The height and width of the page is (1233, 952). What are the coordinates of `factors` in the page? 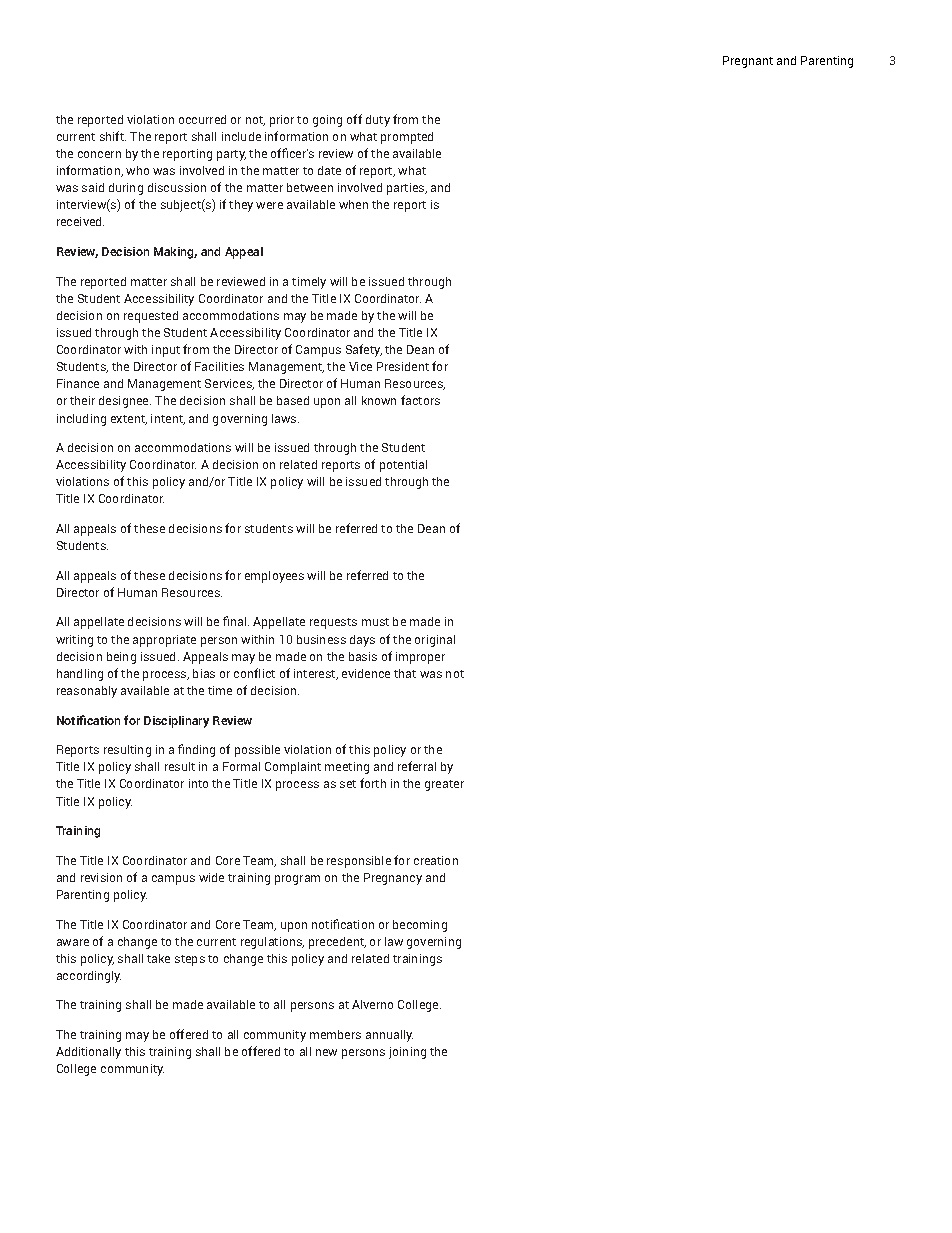 It's located at (420, 400).
